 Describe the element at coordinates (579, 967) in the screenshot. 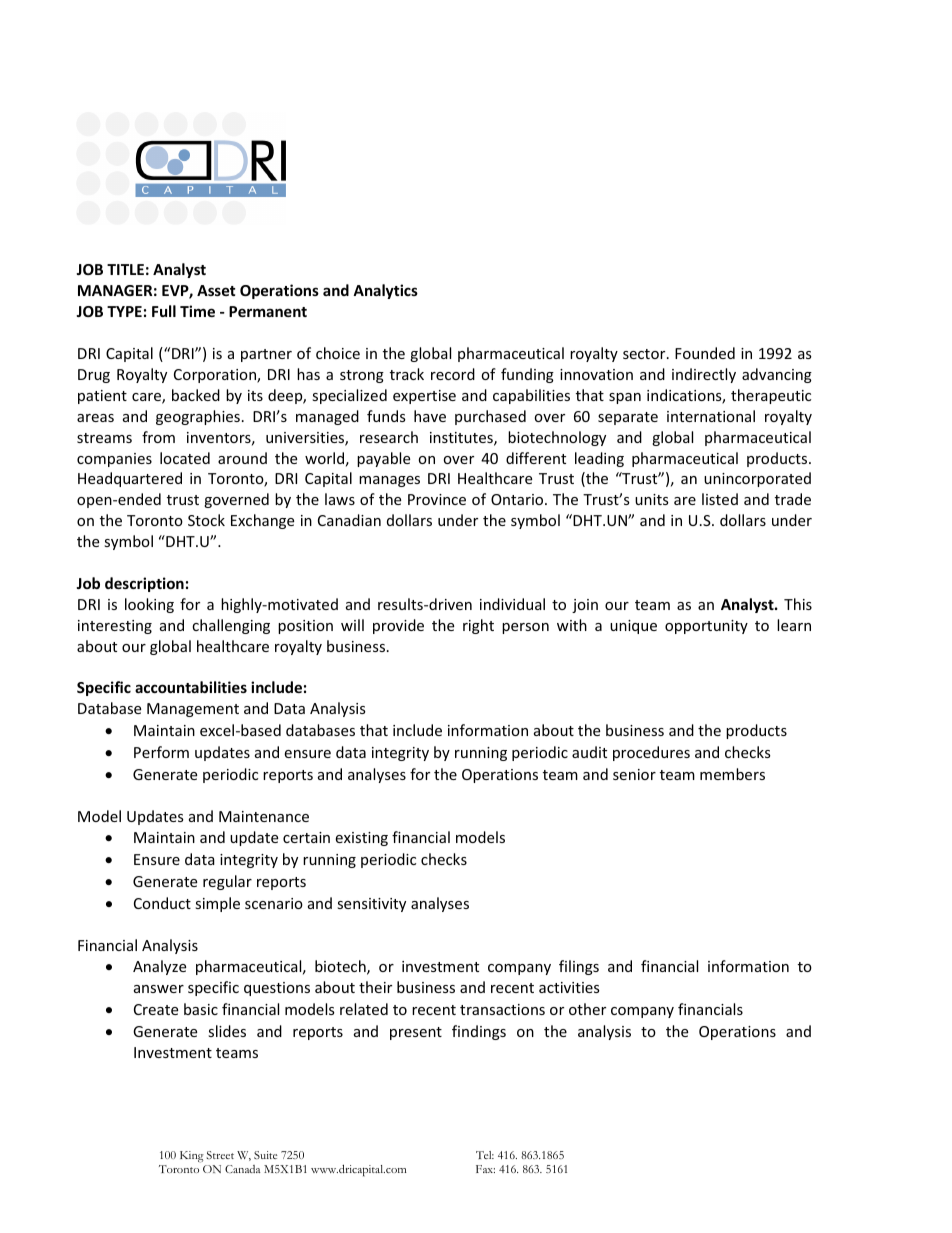

I see `filings` at that location.
